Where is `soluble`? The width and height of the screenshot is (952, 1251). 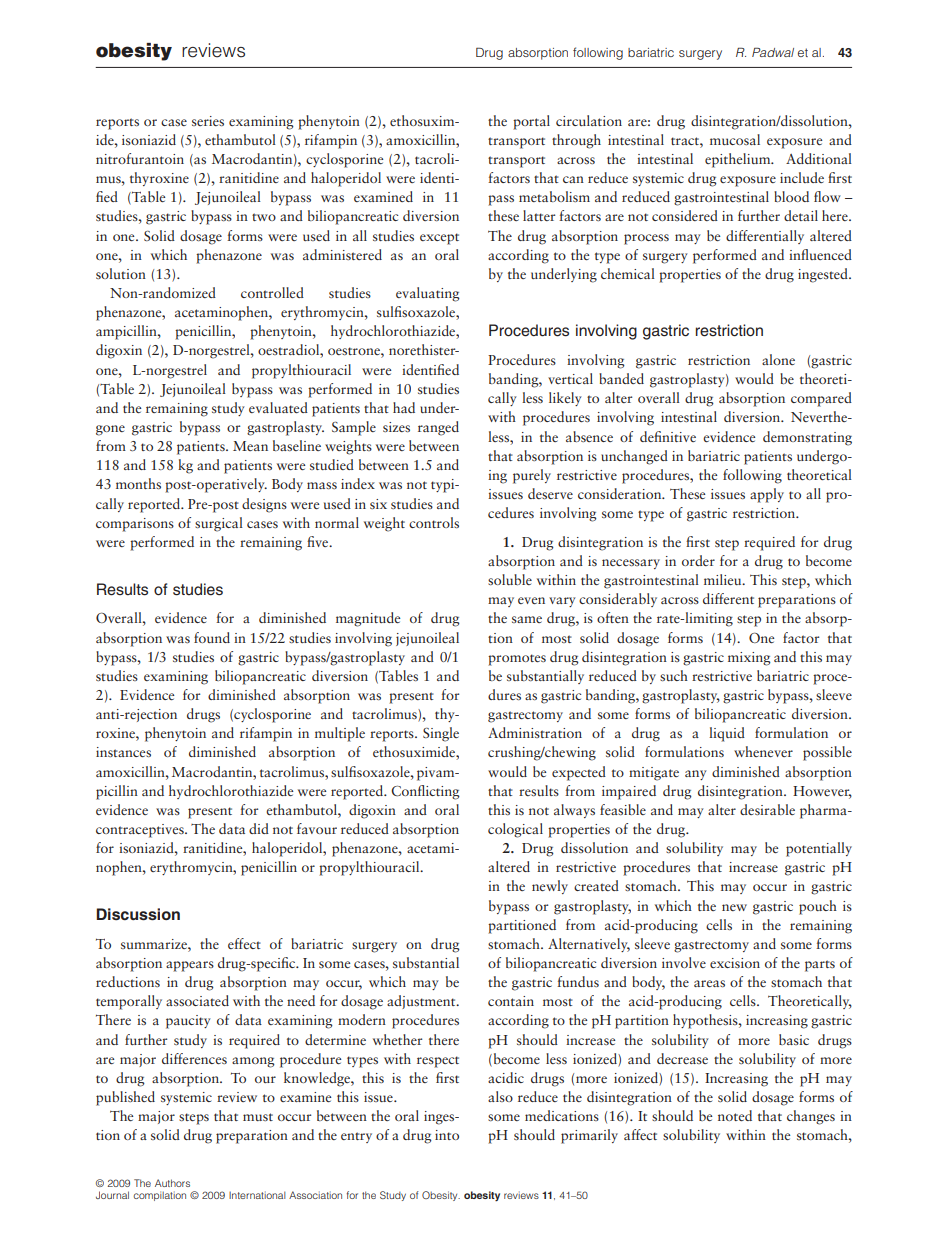 soluble is located at coordinates (510, 579).
